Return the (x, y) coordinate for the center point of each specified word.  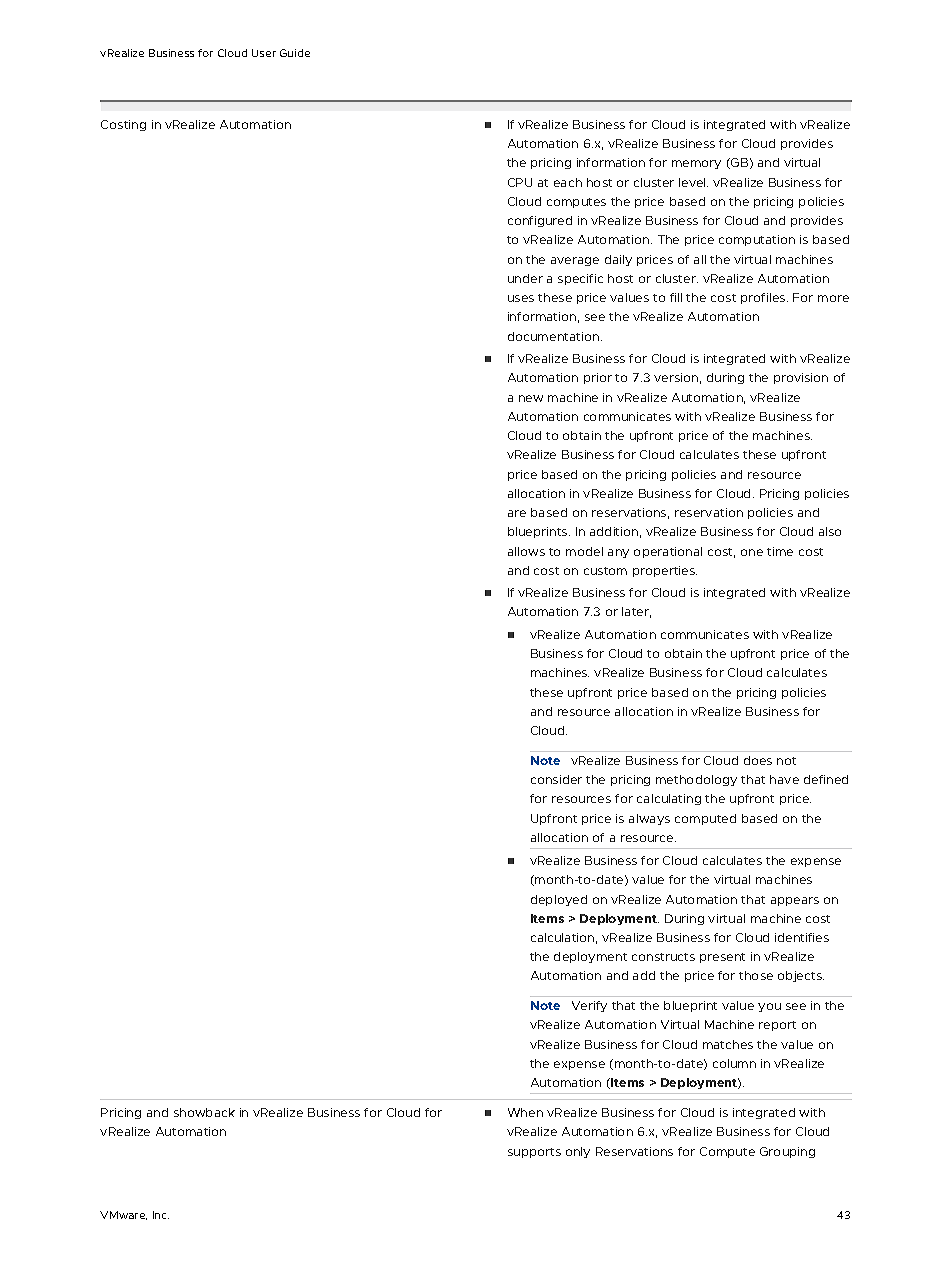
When (525, 1112)
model (584, 551)
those (756, 975)
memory (696, 164)
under (525, 278)
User (264, 53)
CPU (520, 182)
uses (521, 298)
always (649, 819)
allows (526, 551)
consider (556, 779)
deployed (559, 900)
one (752, 552)
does (758, 760)
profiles (764, 298)
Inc (161, 1215)
